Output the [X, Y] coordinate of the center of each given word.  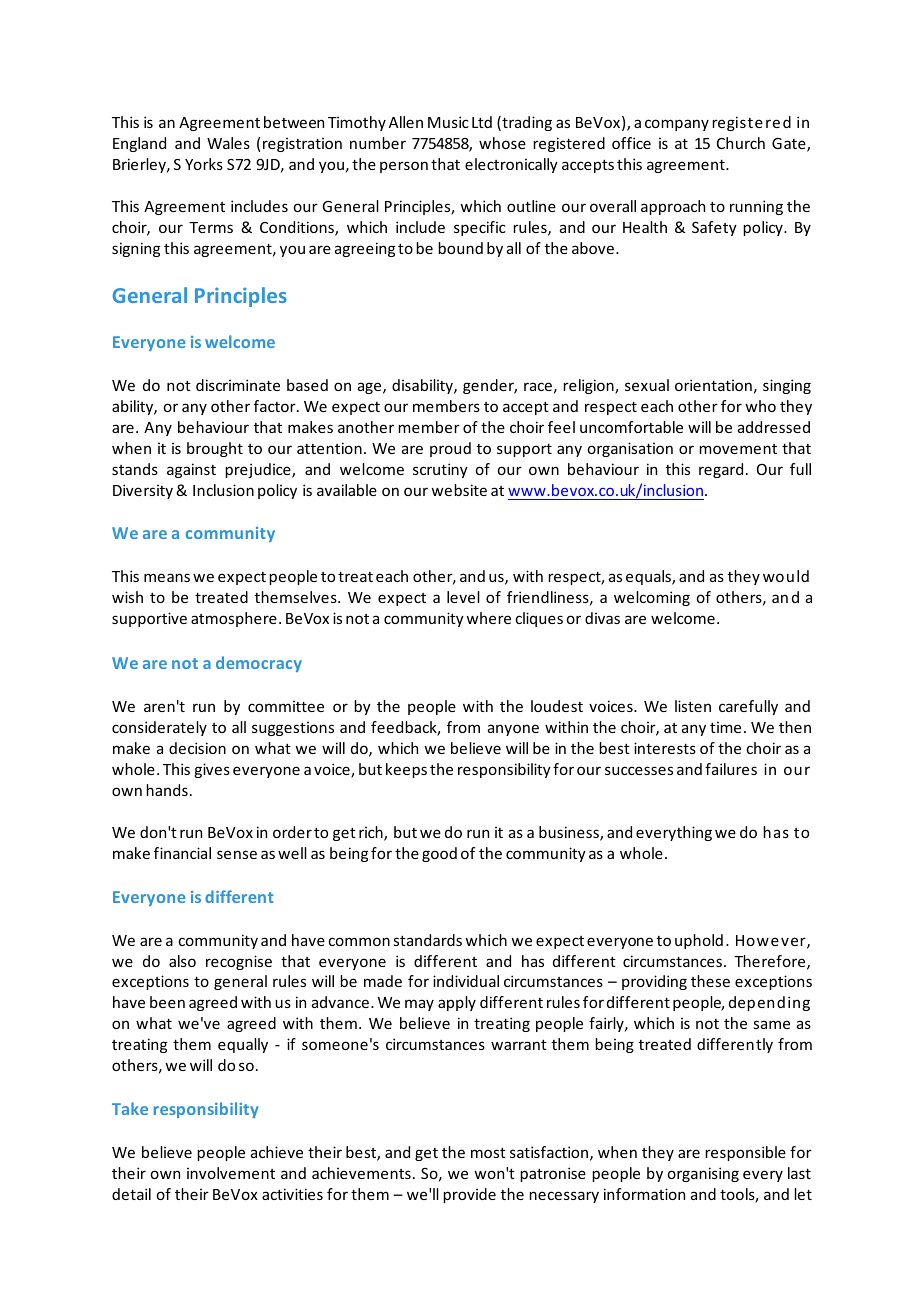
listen [693, 706]
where [488, 618]
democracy [259, 664]
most [488, 1153]
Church [741, 143]
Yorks [204, 164]
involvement [231, 1173]
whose [502, 143]
